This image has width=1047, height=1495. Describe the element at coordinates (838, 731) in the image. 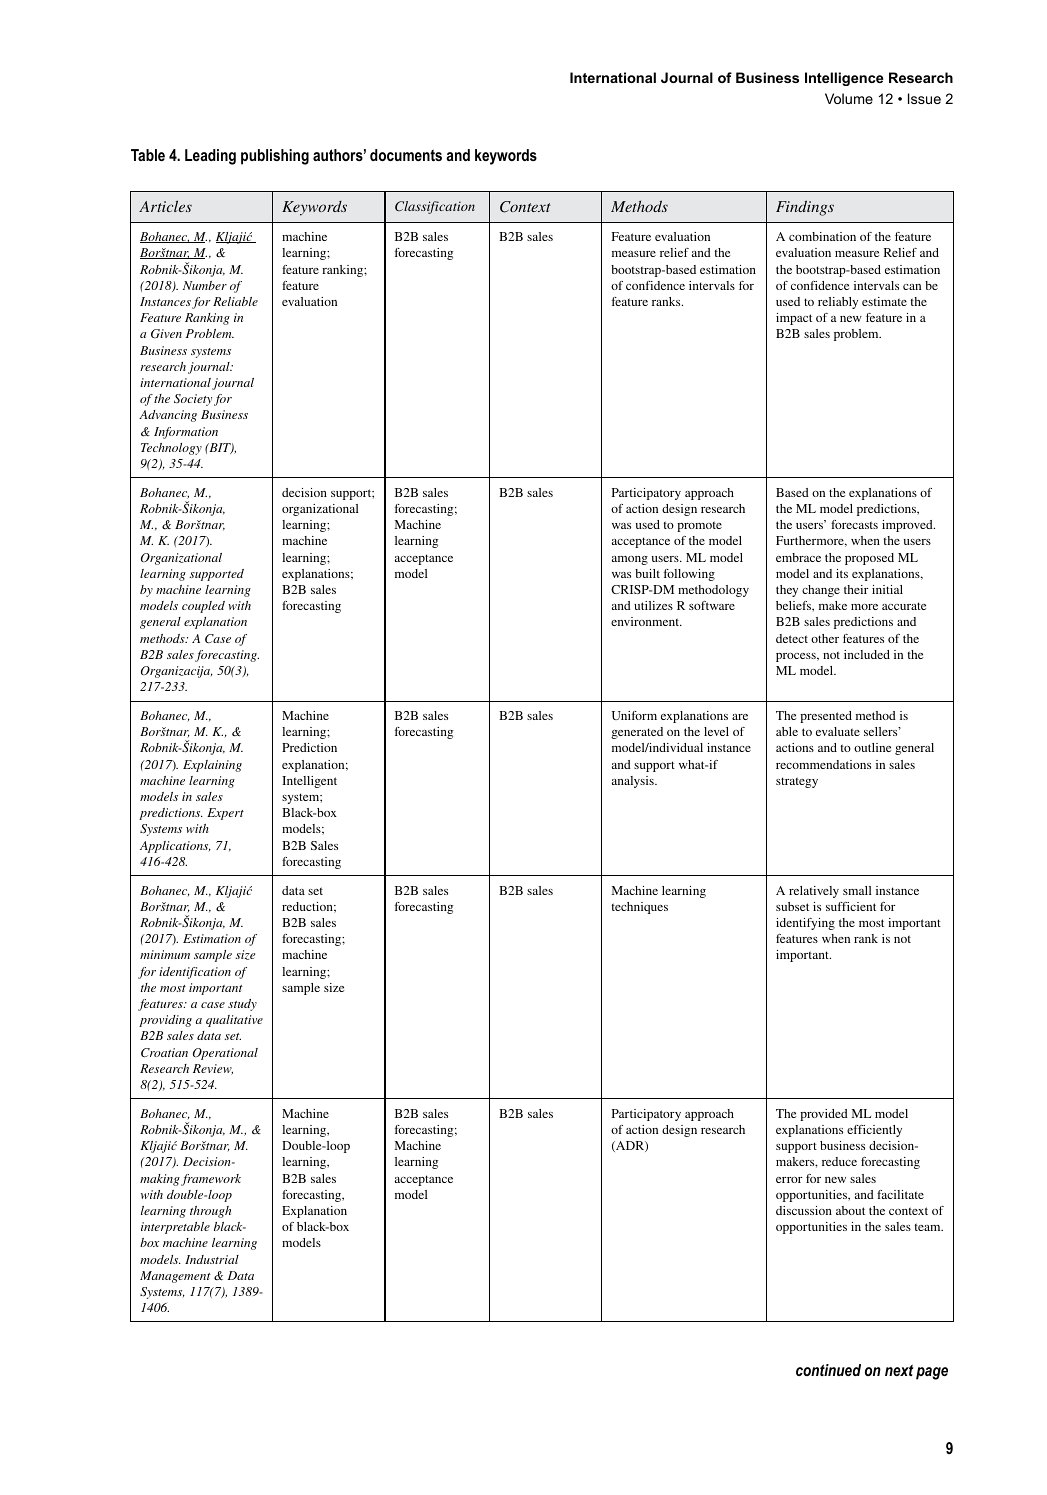

I see `evaluate` at that location.
